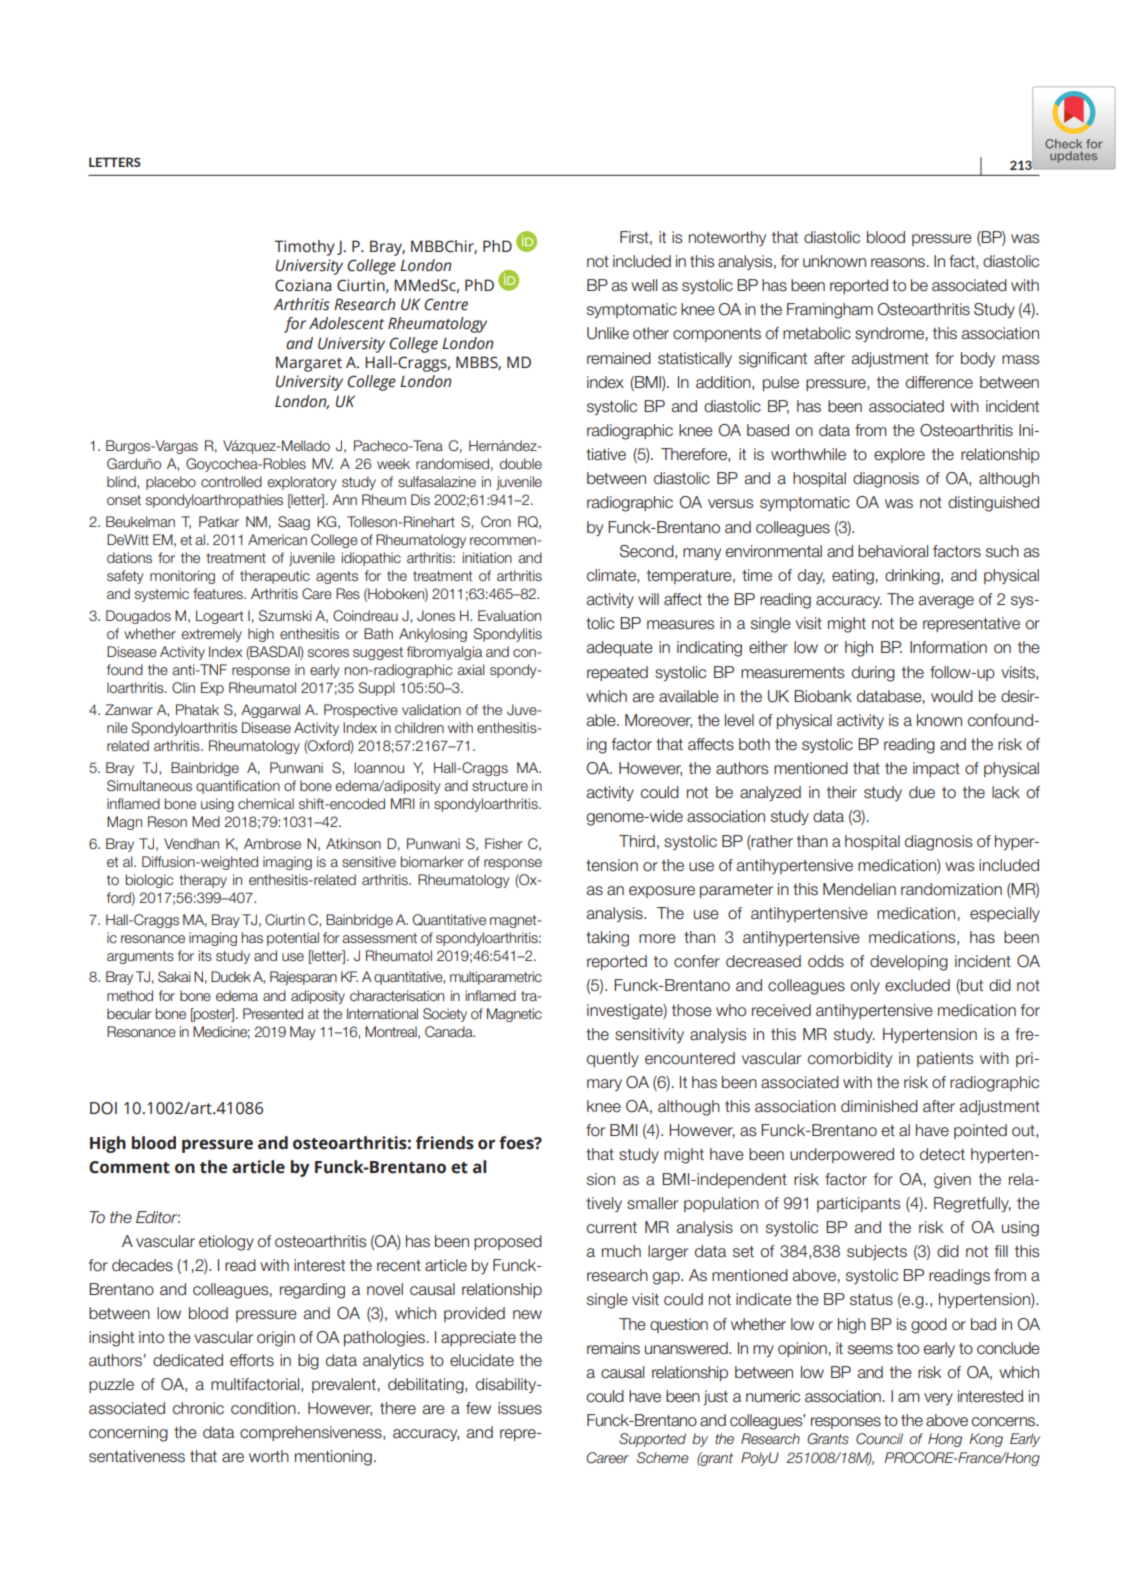 This screenshot has width=1128, height=1595. I want to click on Council, so click(879, 1438).
